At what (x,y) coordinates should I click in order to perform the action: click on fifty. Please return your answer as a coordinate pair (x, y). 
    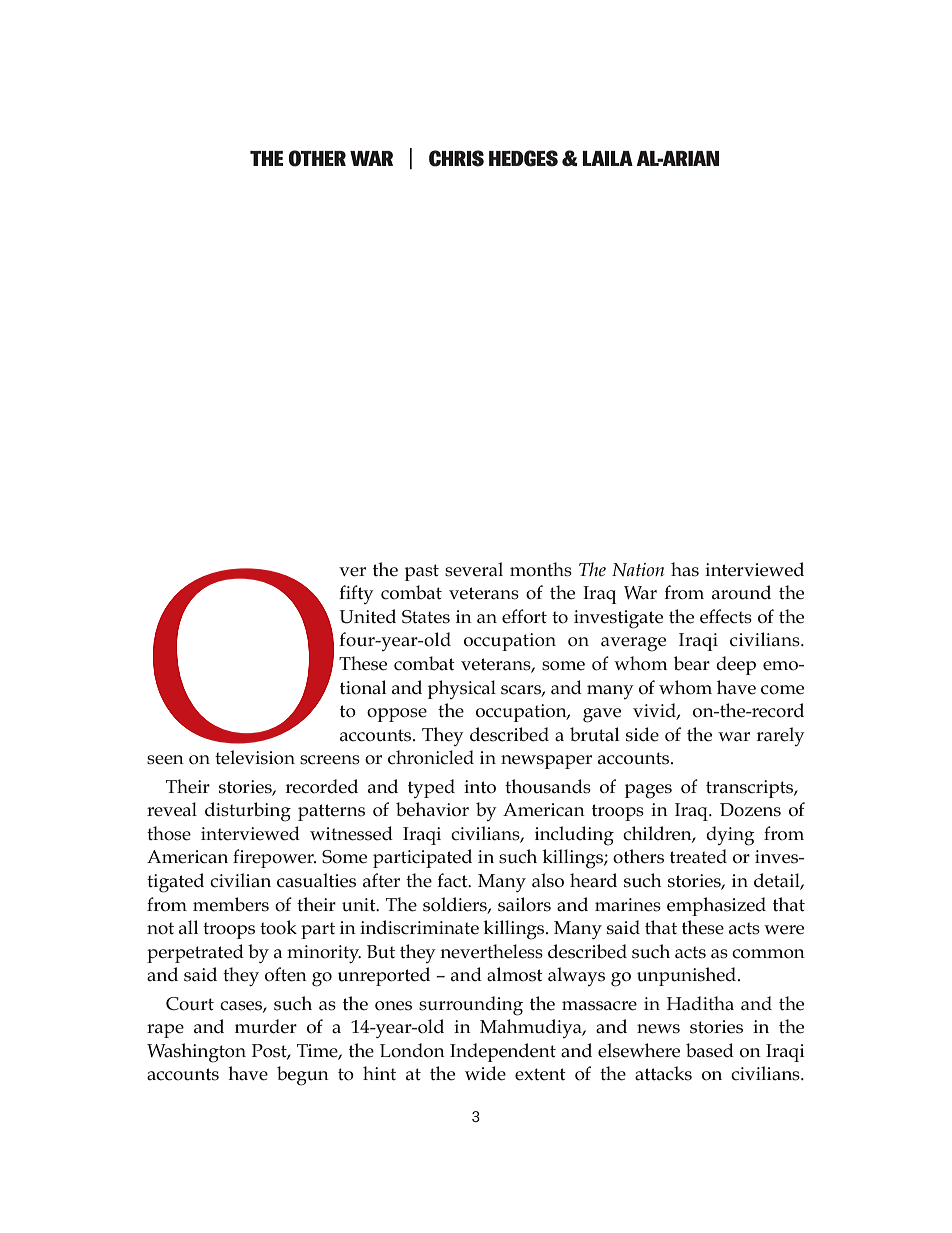
    Looking at the image, I should click on (356, 594).
